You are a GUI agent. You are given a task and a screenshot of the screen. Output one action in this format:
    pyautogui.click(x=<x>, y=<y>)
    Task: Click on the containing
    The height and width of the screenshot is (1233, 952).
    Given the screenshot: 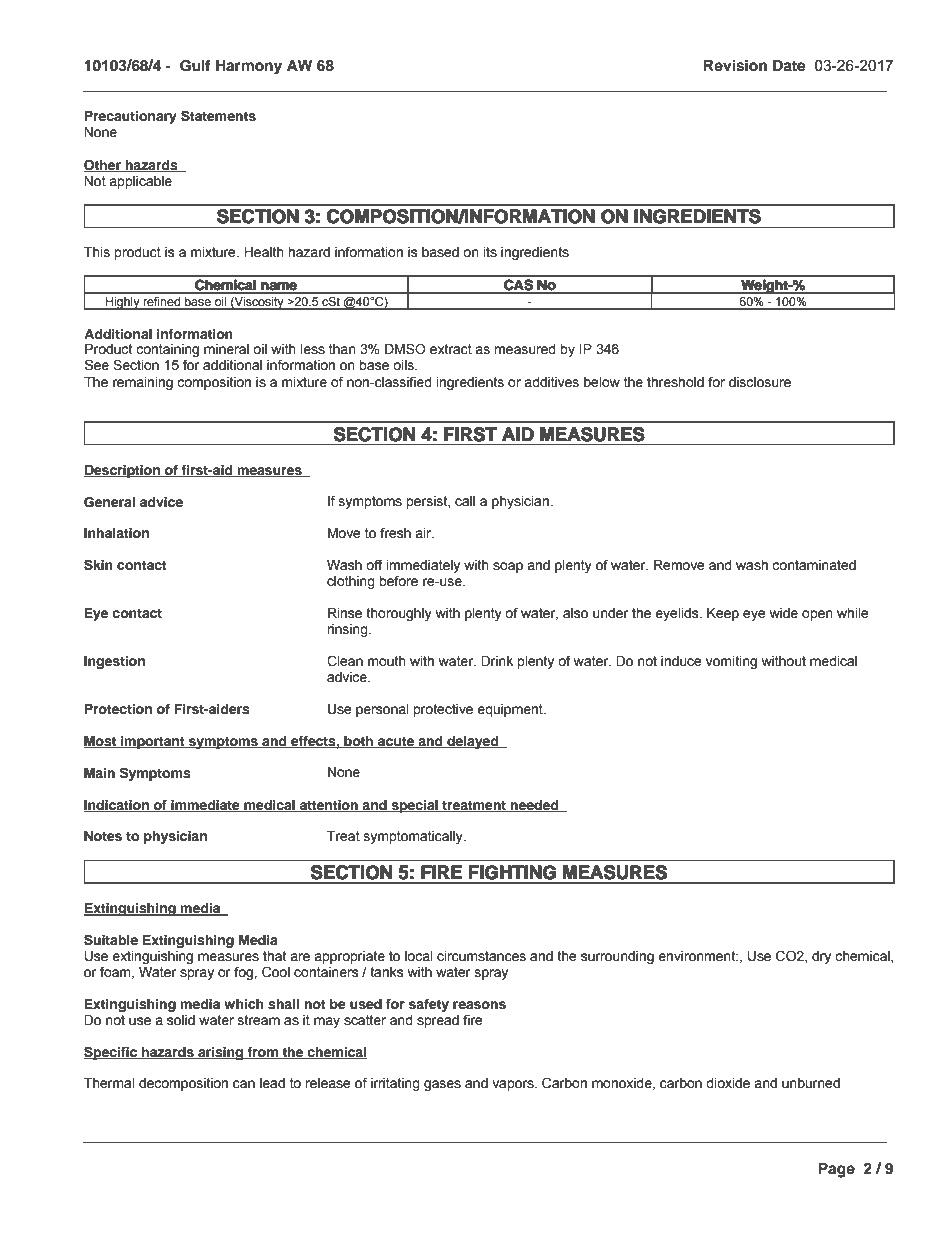 What is the action you would take?
    pyautogui.click(x=167, y=352)
